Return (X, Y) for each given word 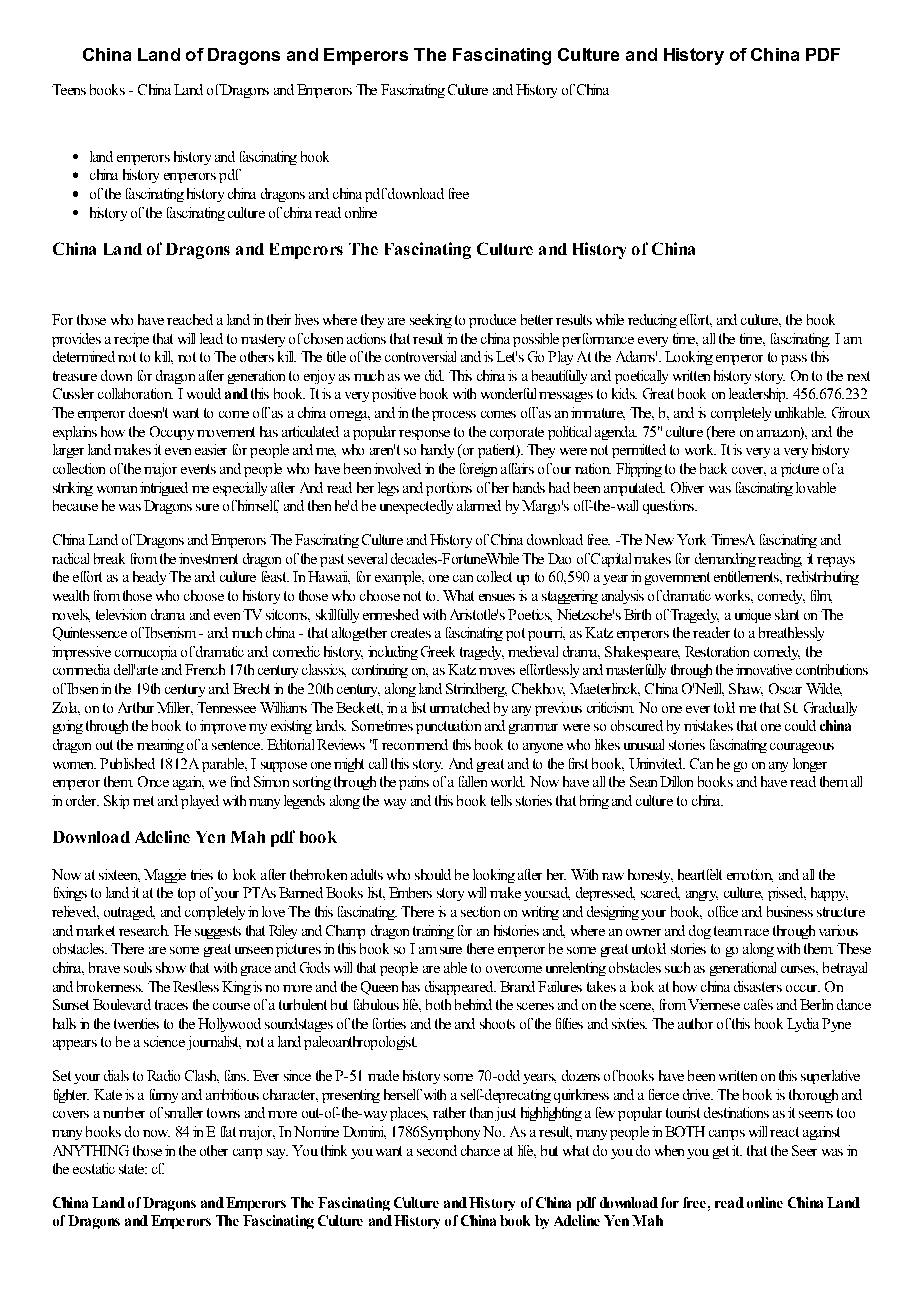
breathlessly (791, 634)
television (121, 614)
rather (449, 1112)
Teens (69, 89)
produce (492, 321)
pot (515, 634)
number (124, 1112)
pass (794, 360)
